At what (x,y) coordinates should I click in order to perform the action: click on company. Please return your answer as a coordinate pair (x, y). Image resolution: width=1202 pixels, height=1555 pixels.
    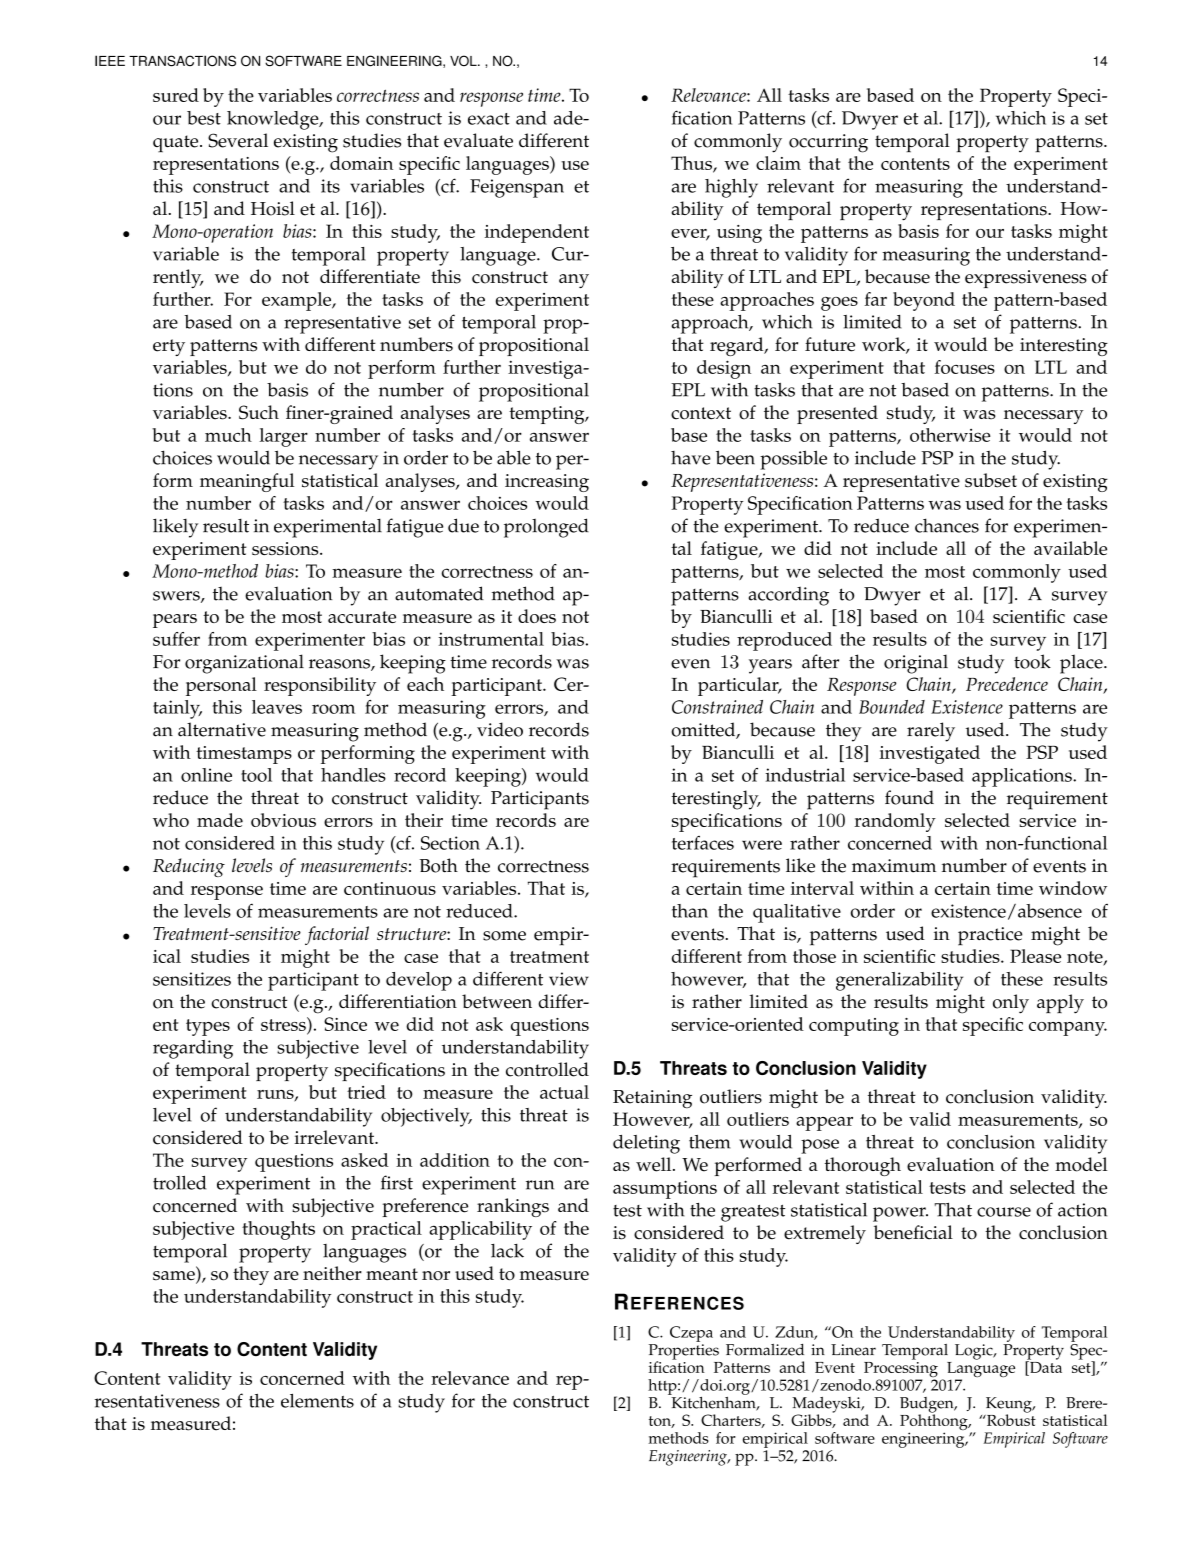
    Looking at the image, I should click on (1068, 1029).
